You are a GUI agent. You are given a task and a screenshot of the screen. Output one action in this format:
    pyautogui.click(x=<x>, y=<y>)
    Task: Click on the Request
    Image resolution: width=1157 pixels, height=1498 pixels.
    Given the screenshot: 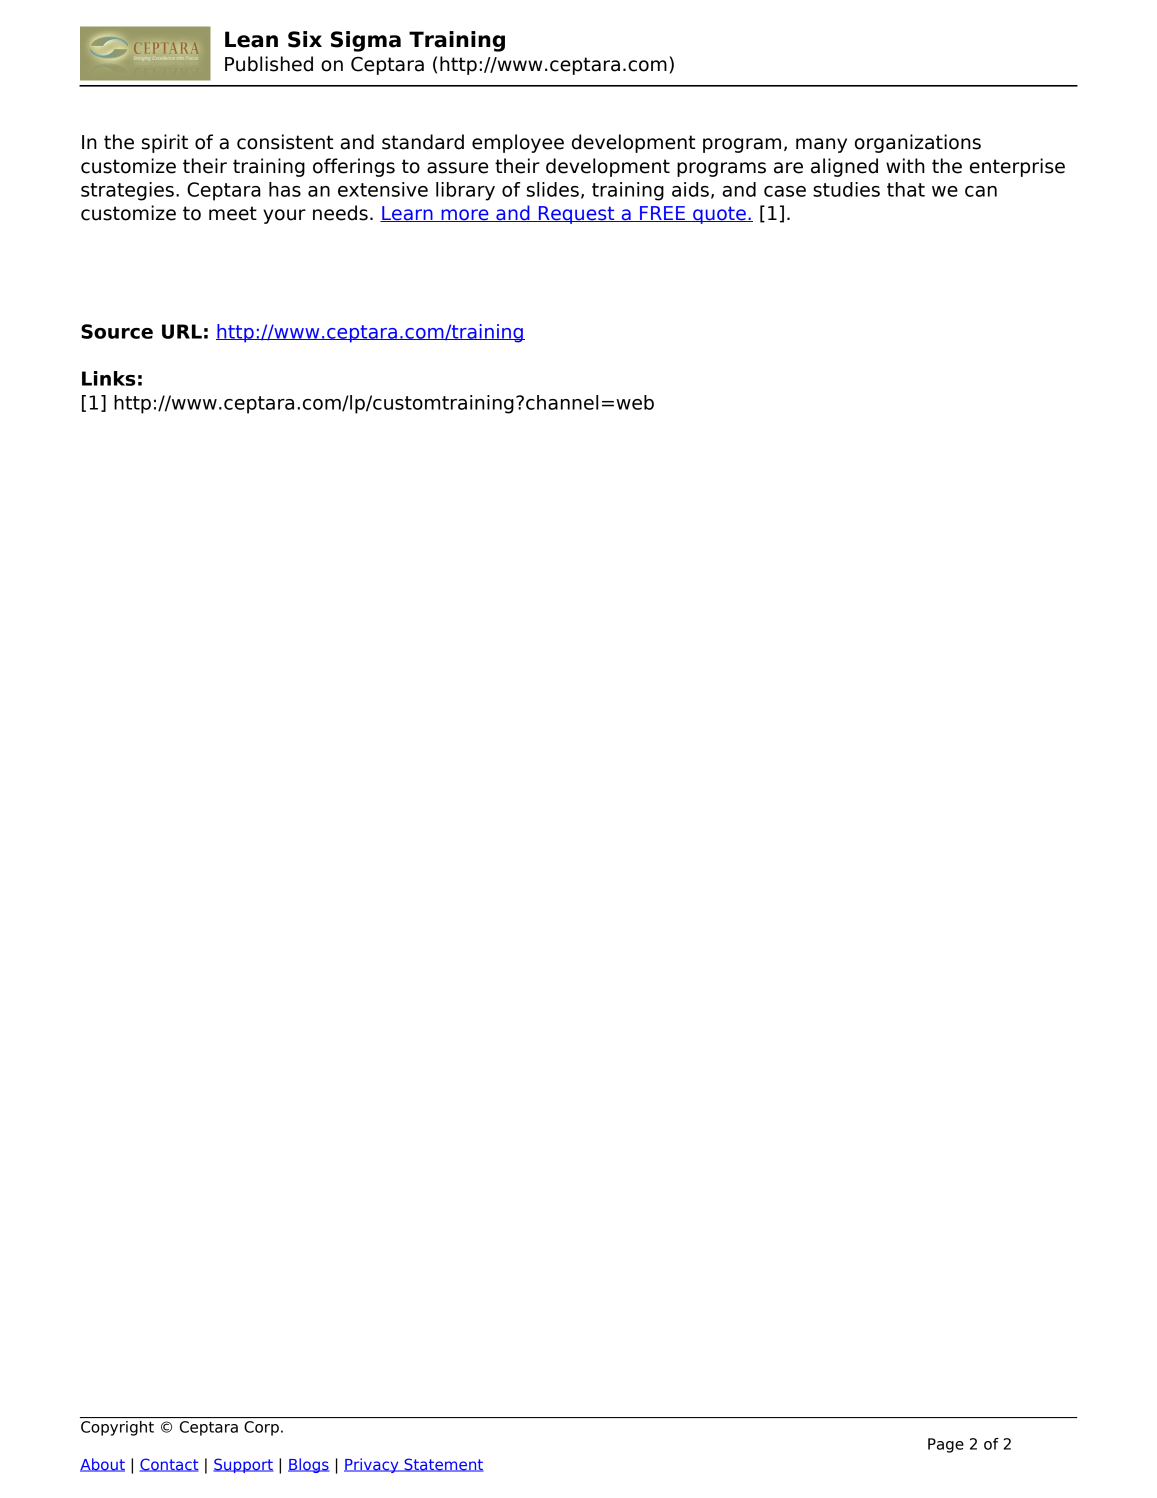 What is the action you would take?
    pyautogui.click(x=576, y=215)
